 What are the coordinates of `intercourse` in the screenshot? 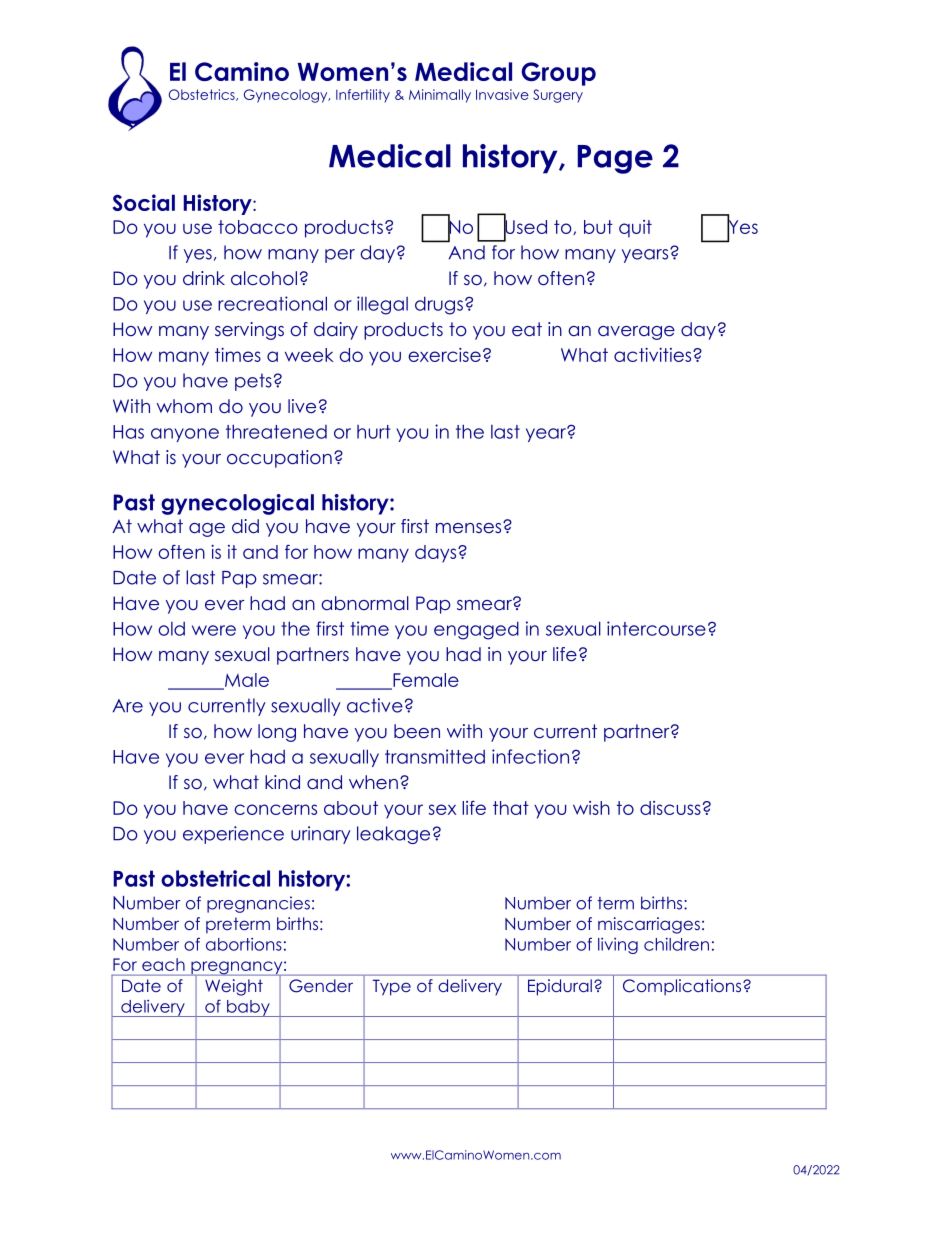 It's located at (656, 628).
